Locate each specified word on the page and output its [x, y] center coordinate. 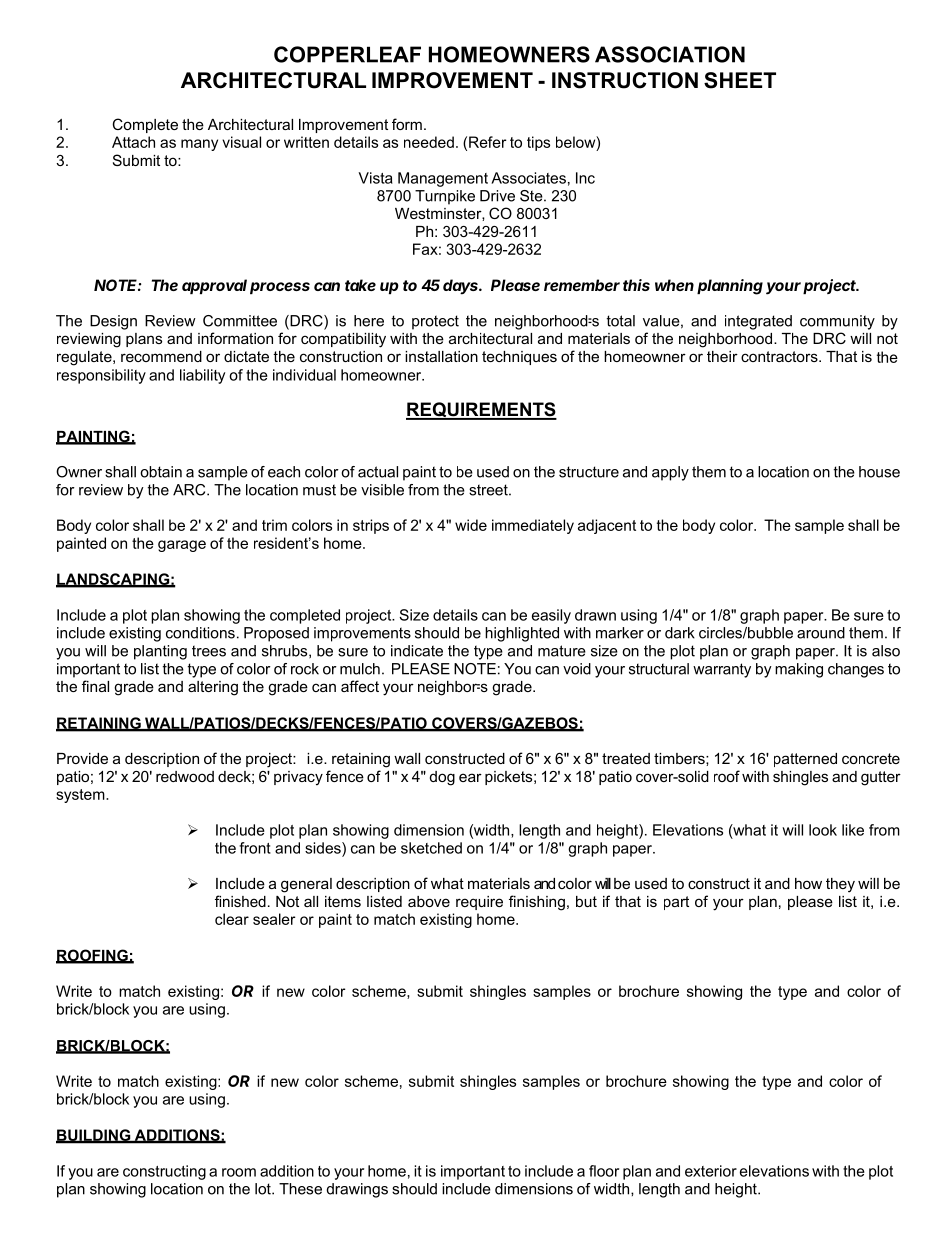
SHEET [740, 80]
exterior [711, 1171]
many [199, 145]
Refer [487, 142]
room [239, 1172]
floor [604, 1171]
